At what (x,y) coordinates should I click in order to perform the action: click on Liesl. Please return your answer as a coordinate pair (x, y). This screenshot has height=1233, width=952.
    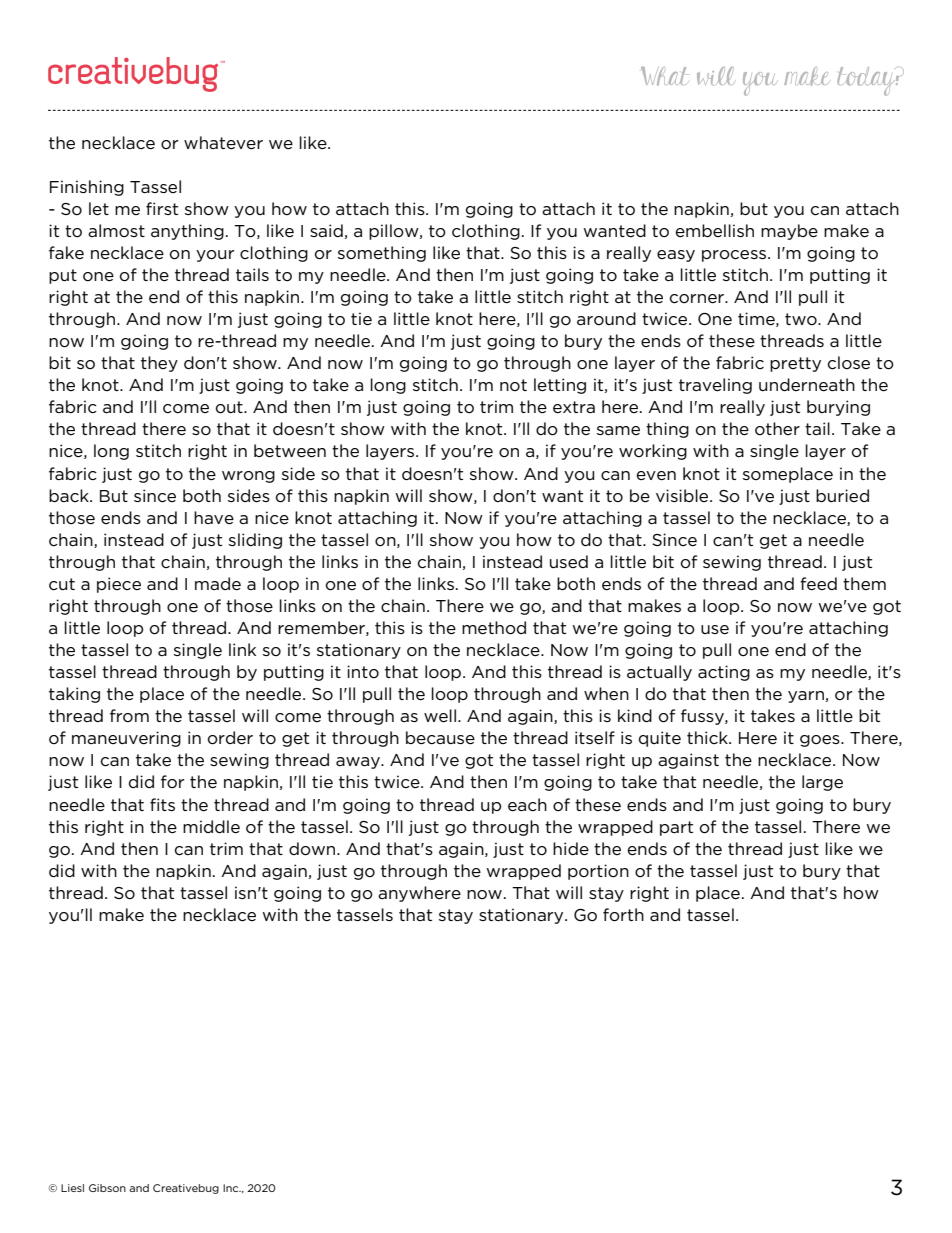
    Looking at the image, I should click on (72, 1188).
